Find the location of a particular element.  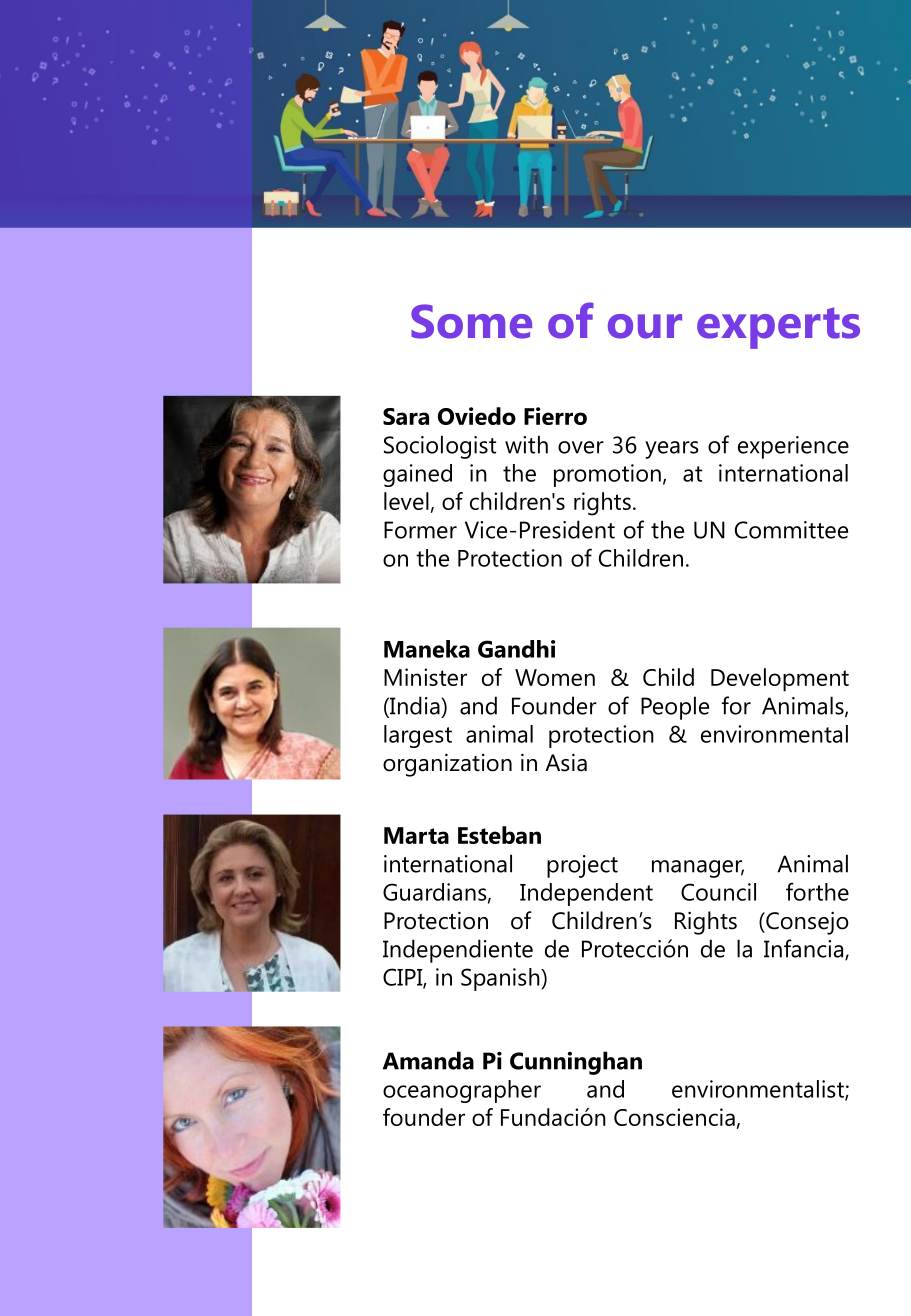

Some is located at coordinates (471, 321).
